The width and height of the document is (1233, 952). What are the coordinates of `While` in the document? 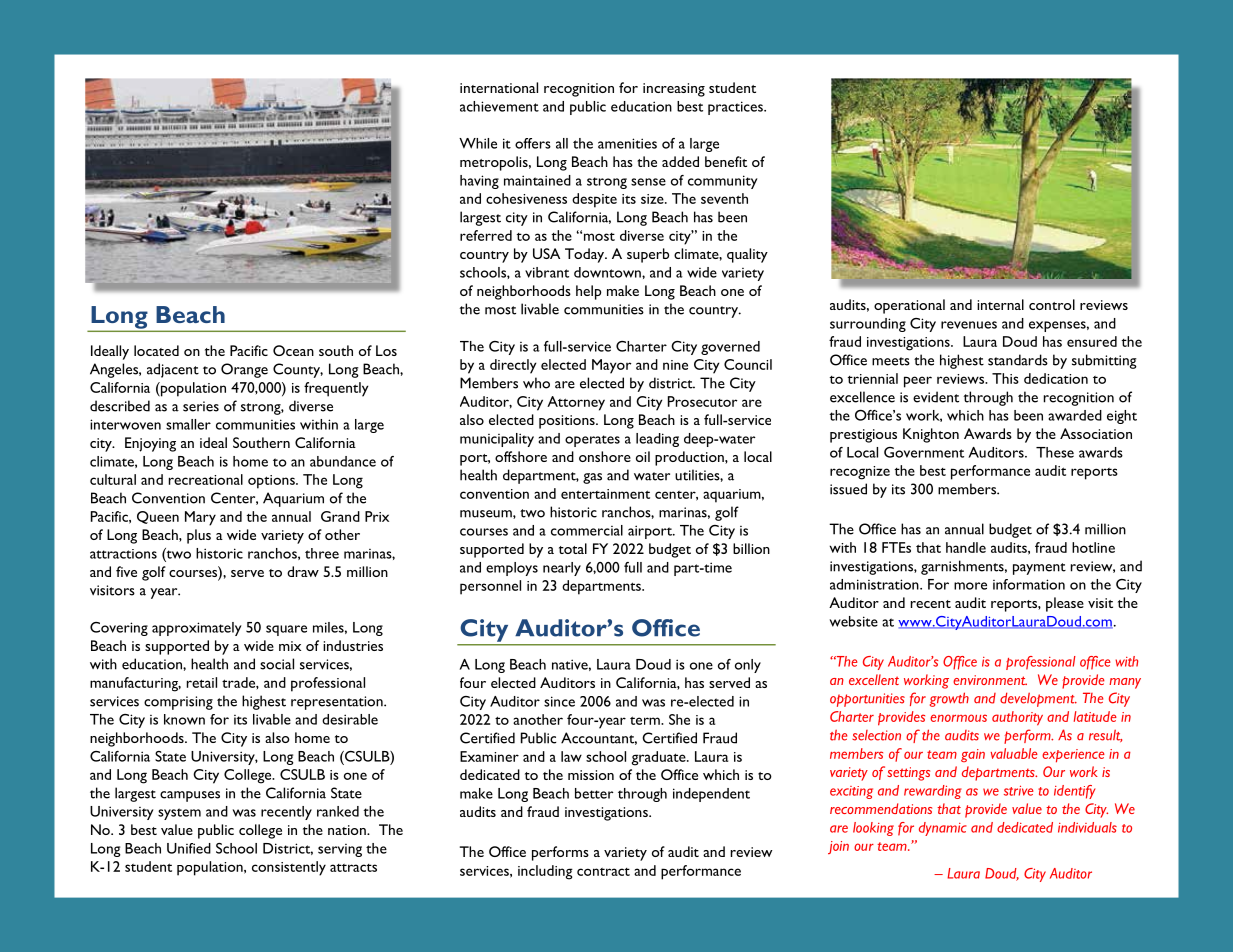 It's located at (478, 143).
